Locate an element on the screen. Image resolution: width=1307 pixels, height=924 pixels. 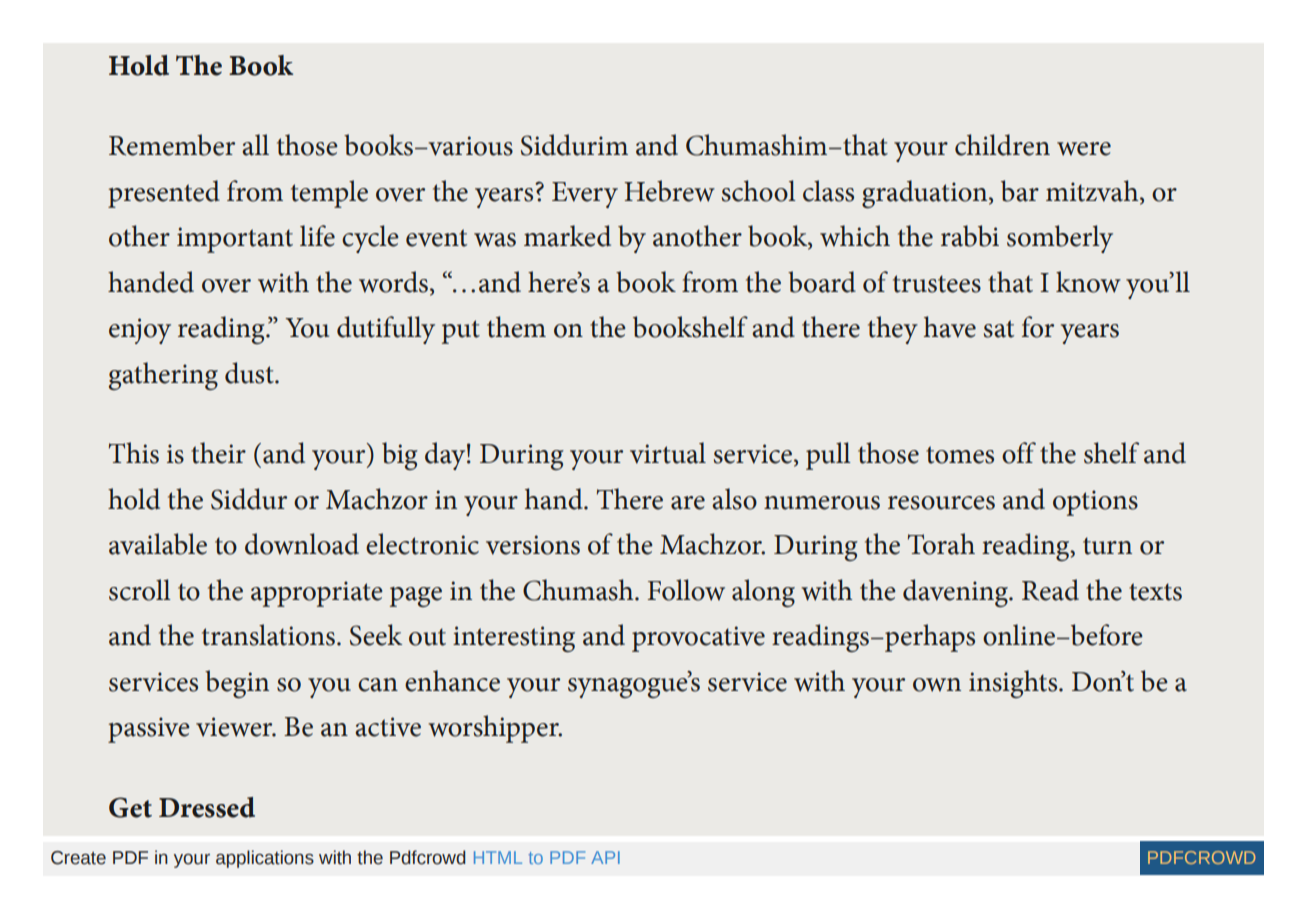
begin is located at coordinates (237, 684).
